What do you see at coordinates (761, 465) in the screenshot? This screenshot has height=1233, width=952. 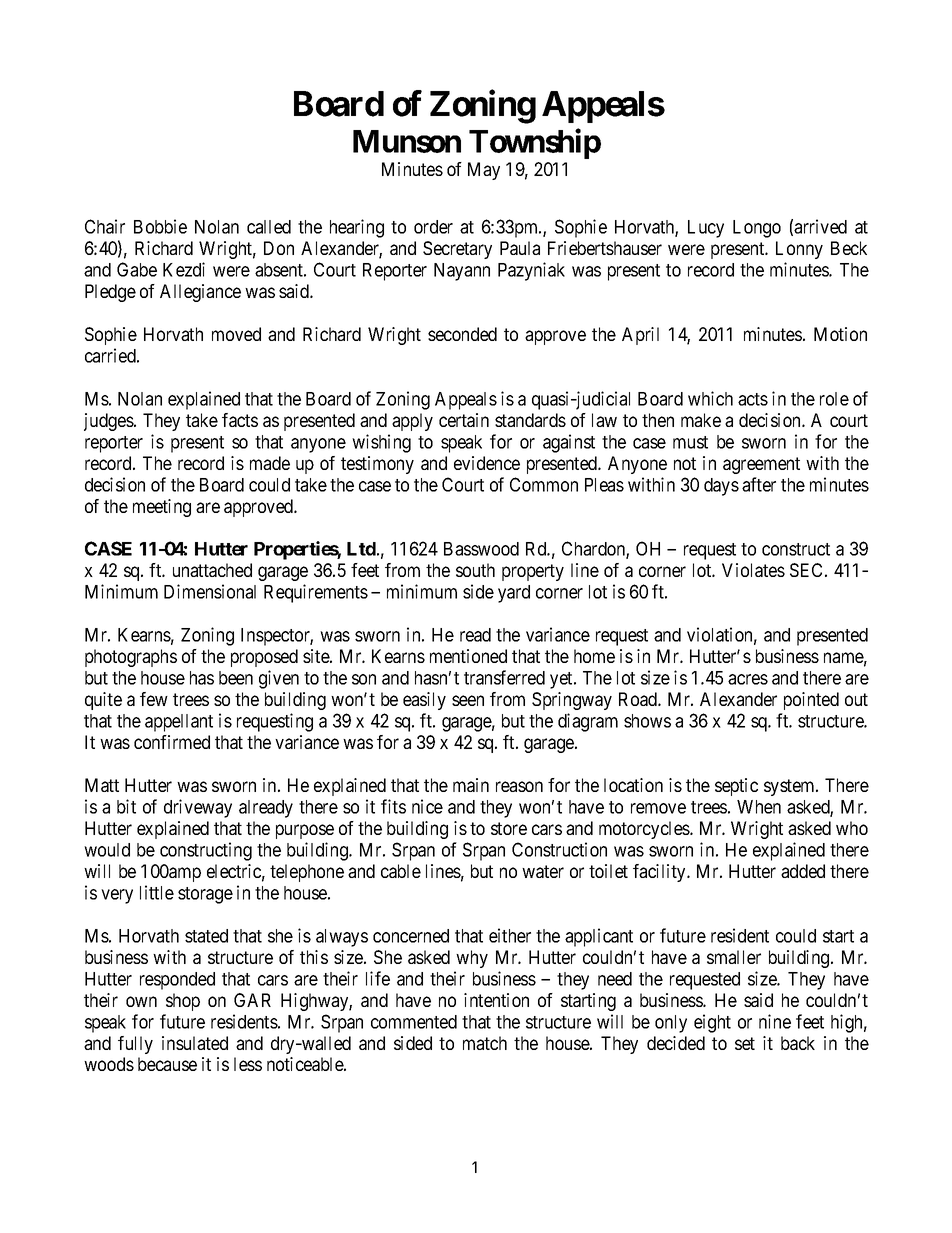 I see `agreement` at bounding box center [761, 465].
